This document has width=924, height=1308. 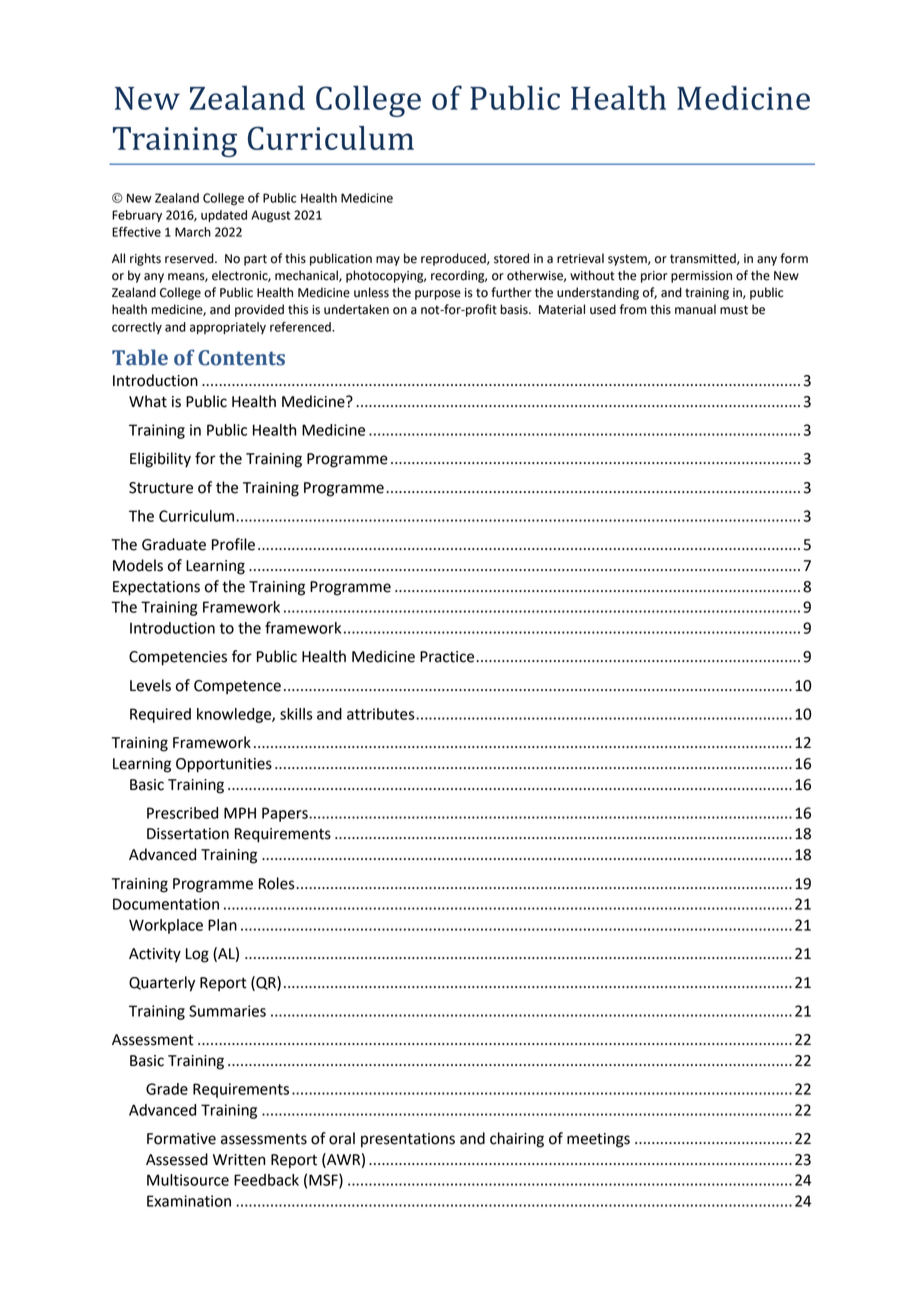 What do you see at coordinates (454, 259) in the document?
I see `reproduced` at bounding box center [454, 259].
